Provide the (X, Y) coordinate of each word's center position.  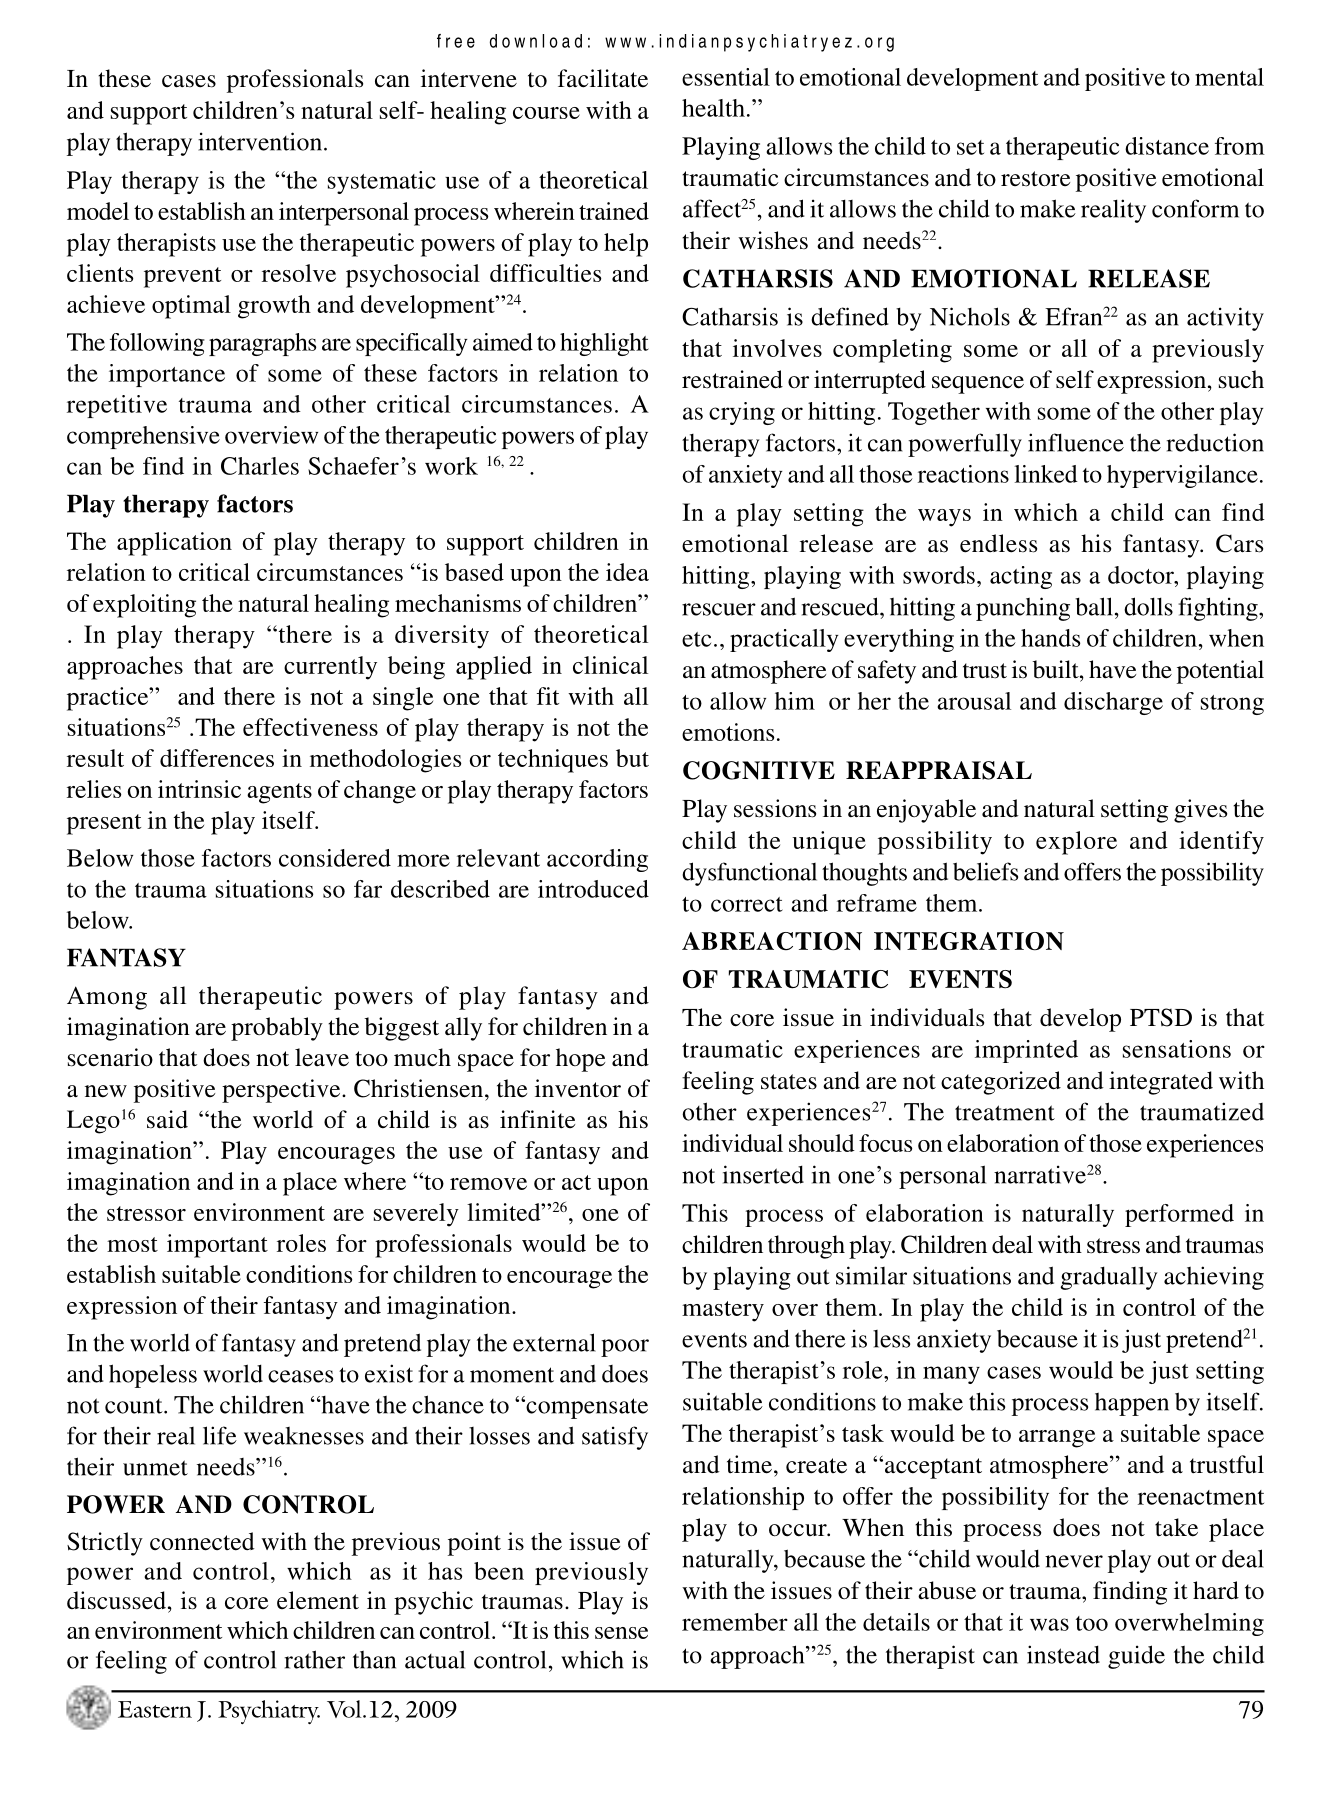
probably (277, 1029)
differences (217, 758)
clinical (610, 665)
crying (742, 413)
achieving (1214, 1278)
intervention (260, 141)
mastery (723, 1311)
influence (1076, 442)
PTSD (1161, 1017)
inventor (578, 1088)
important (217, 1246)
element (318, 1600)
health (713, 108)
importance (167, 375)
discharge (1113, 703)
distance (1167, 146)
